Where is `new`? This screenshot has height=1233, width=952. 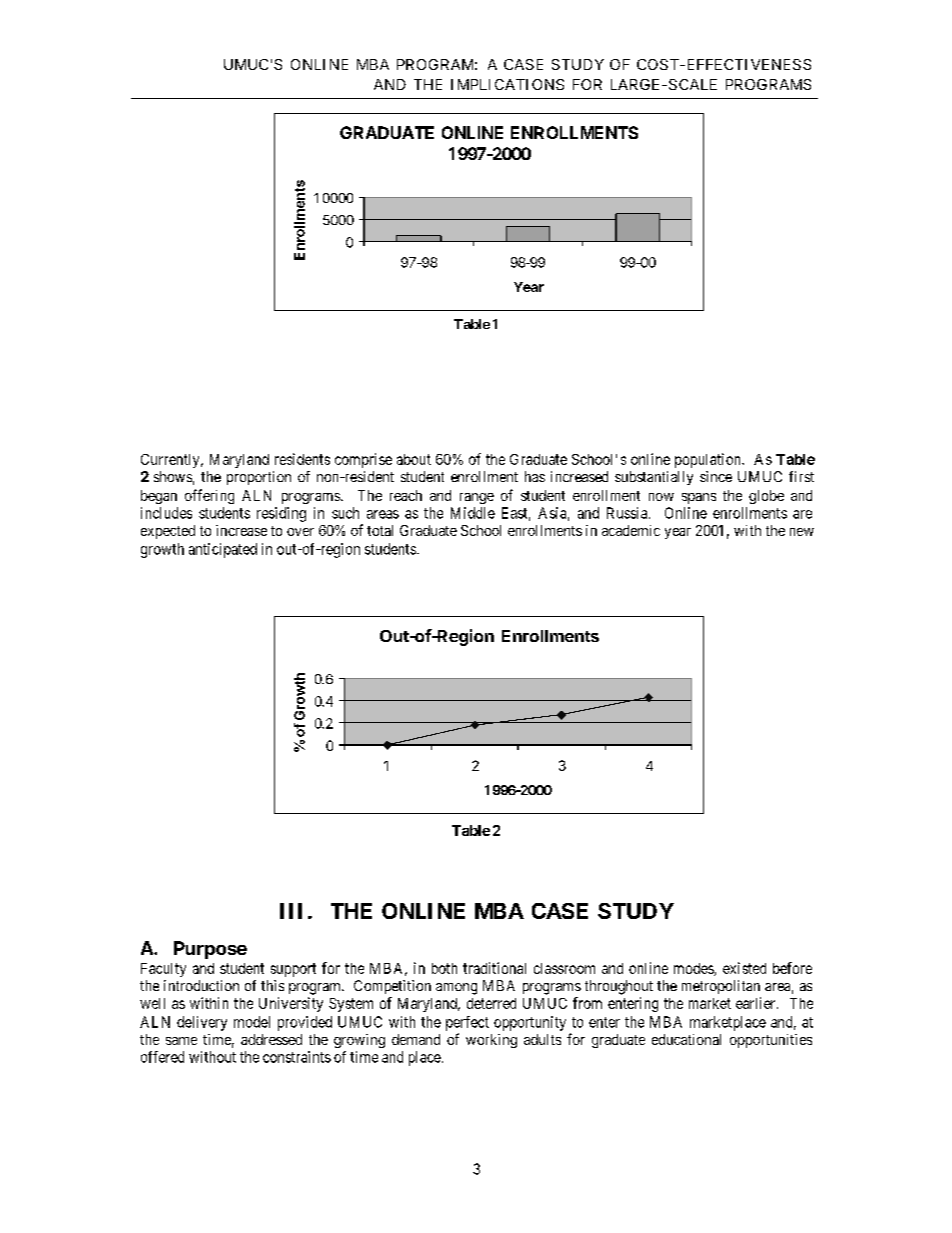 new is located at coordinates (802, 532).
